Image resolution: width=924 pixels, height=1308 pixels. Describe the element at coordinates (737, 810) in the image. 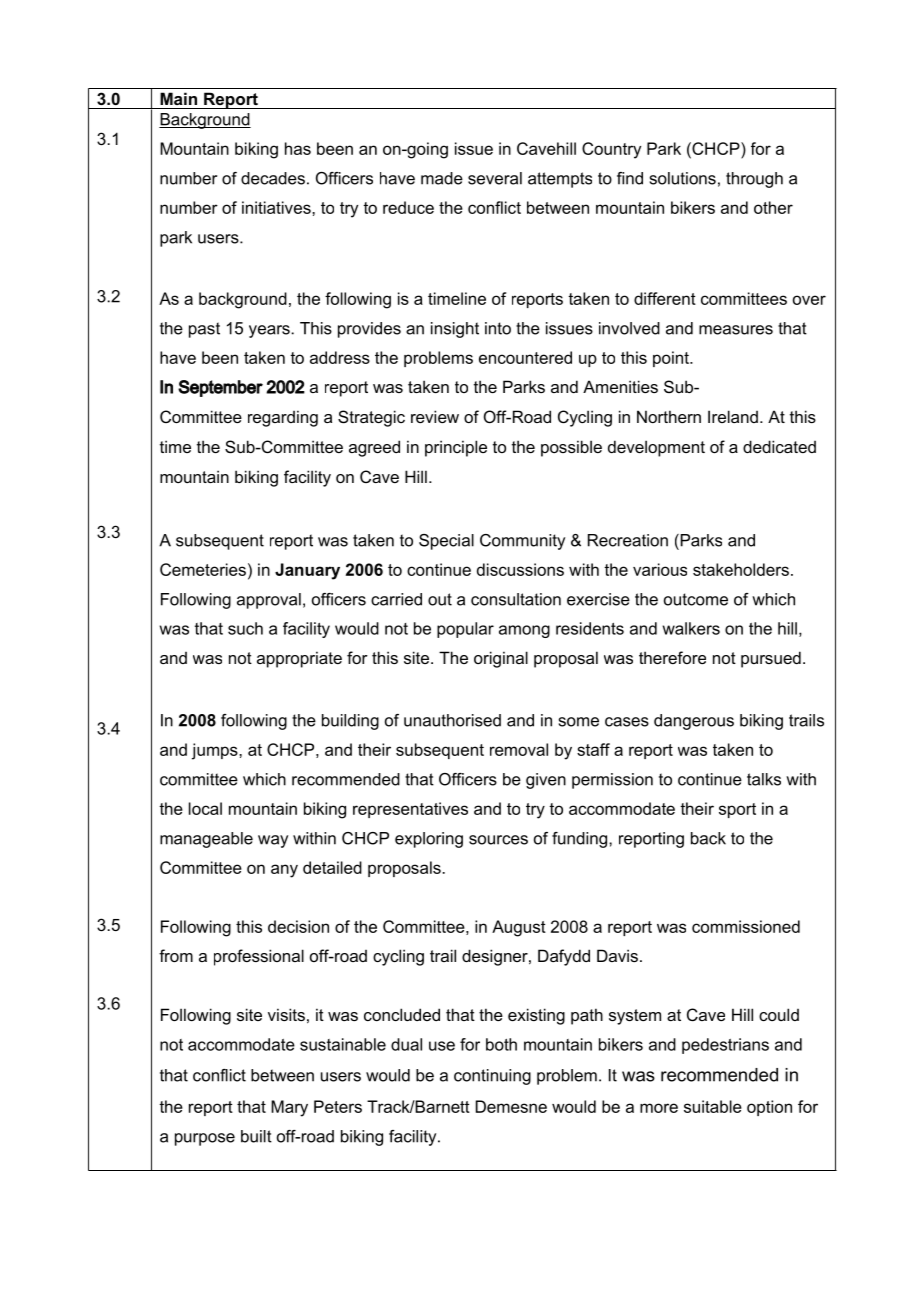

I see `sport` at that location.
